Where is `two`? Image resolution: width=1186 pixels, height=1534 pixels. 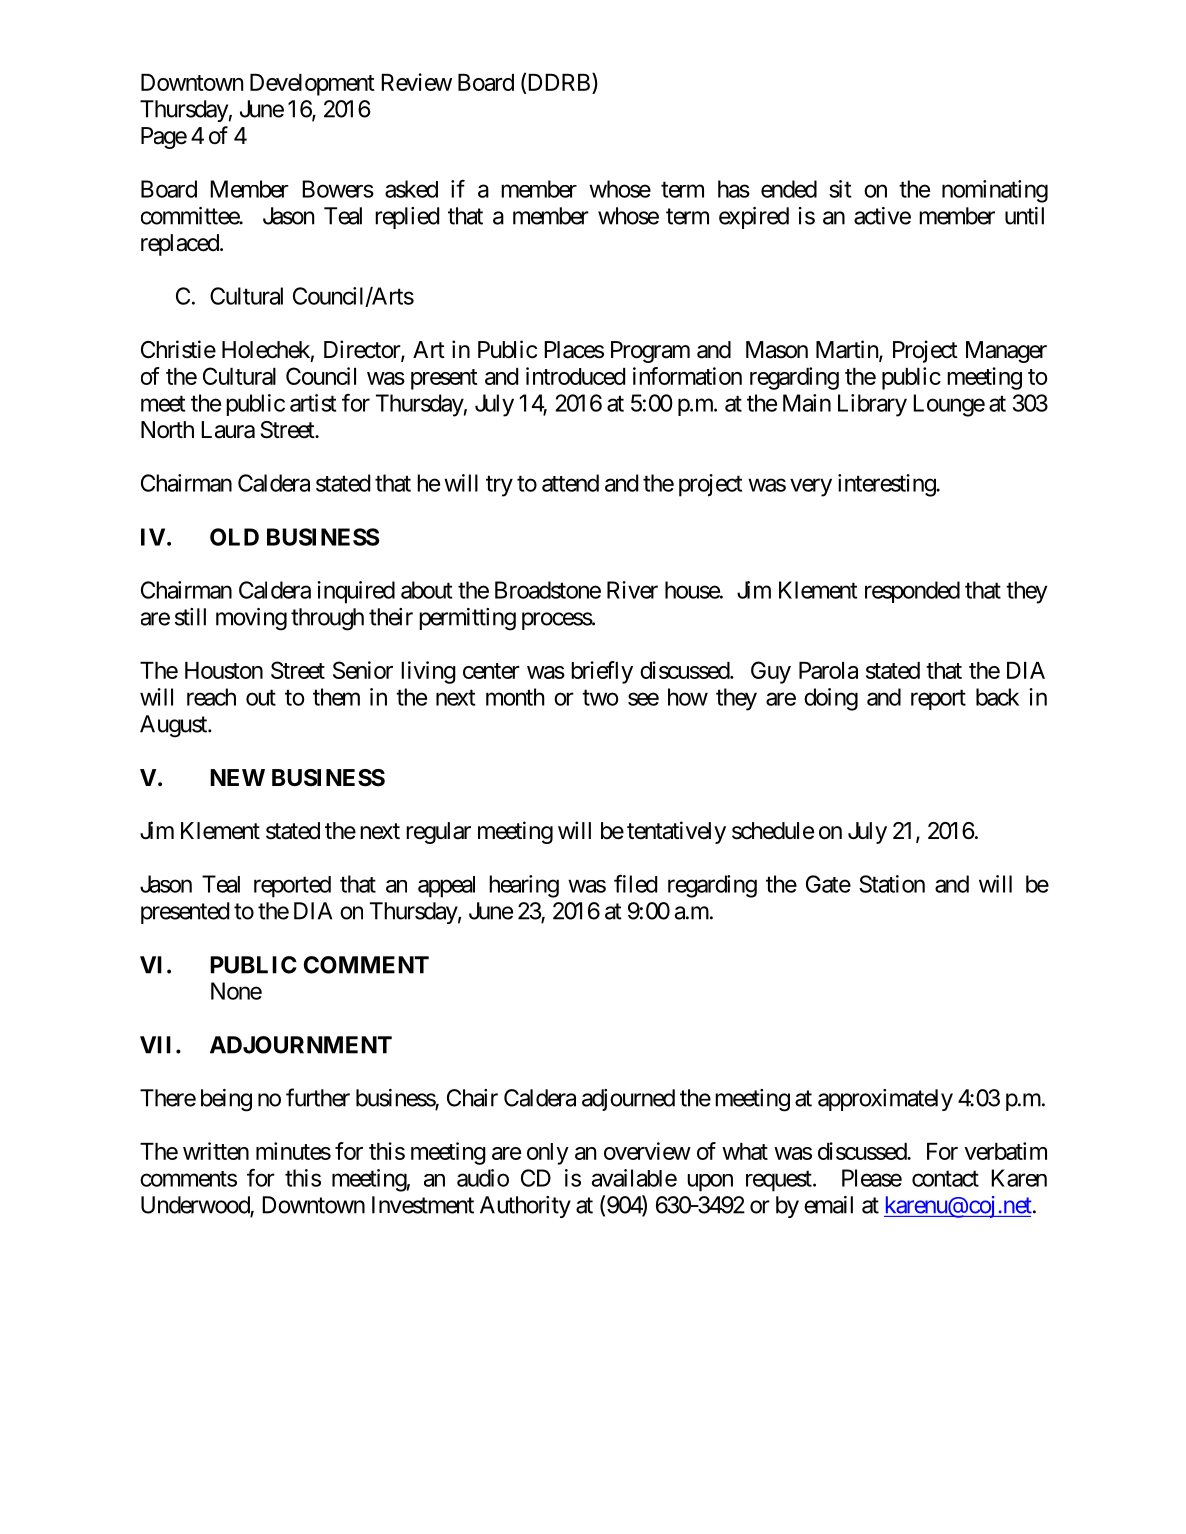 two is located at coordinates (600, 697).
